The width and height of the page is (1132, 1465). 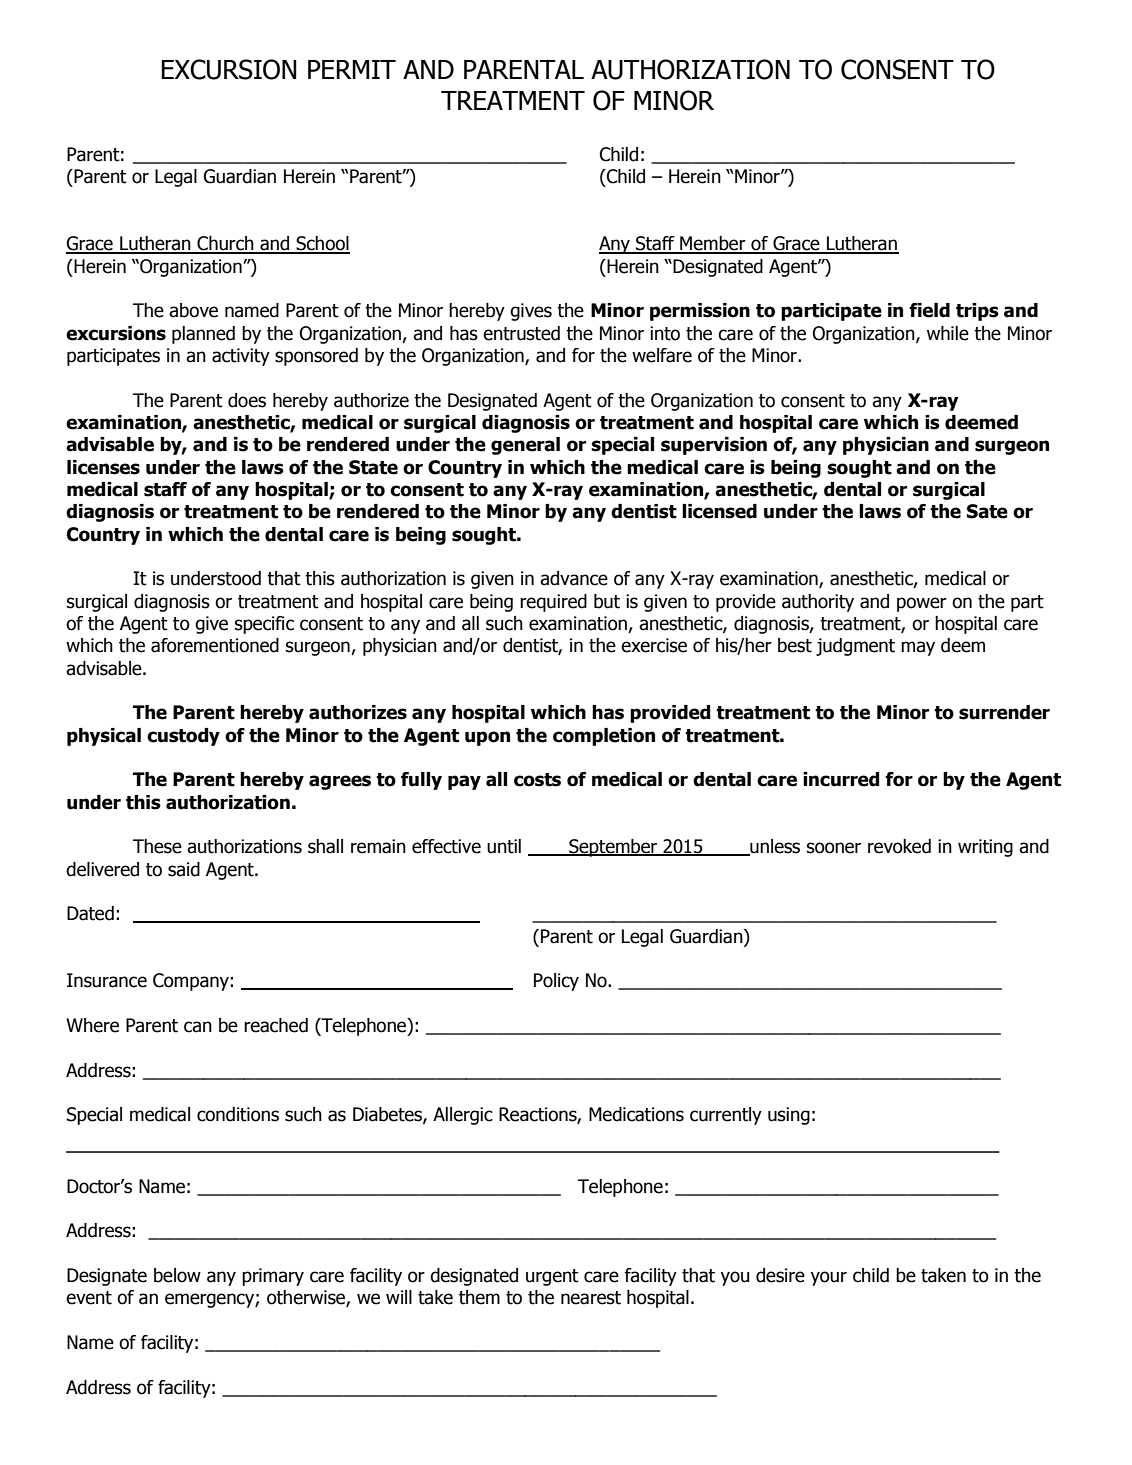 I want to click on urgent, so click(x=552, y=1277).
